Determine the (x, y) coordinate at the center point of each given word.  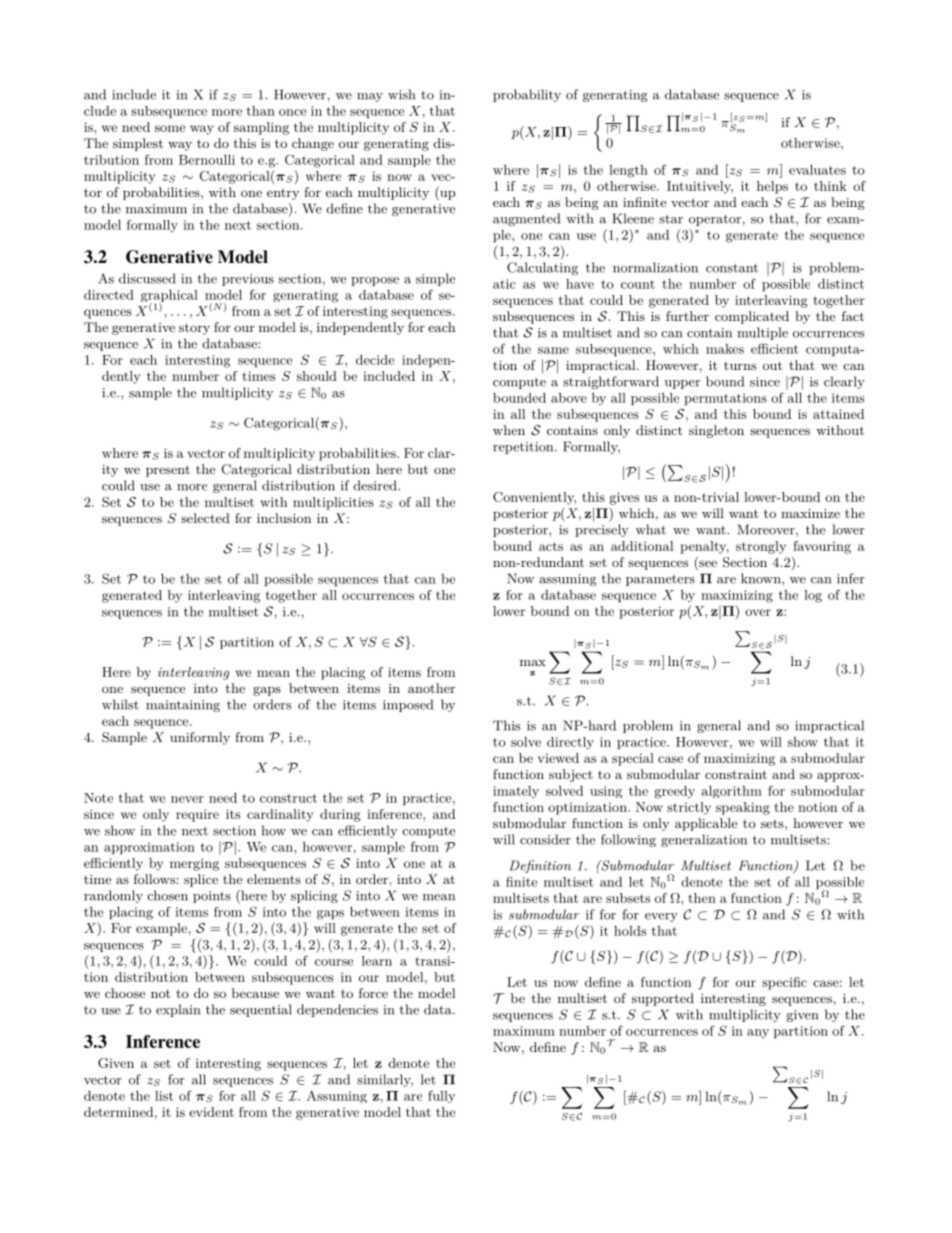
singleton (716, 431)
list (164, 1096)
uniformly (200, 738)
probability (527, 95)
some (170, 128)
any (758, 1034)
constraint (736, 774)
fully (441, 1096)
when (509, 430)
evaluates (817, 170)
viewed (558, 758)
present (168, 471)
